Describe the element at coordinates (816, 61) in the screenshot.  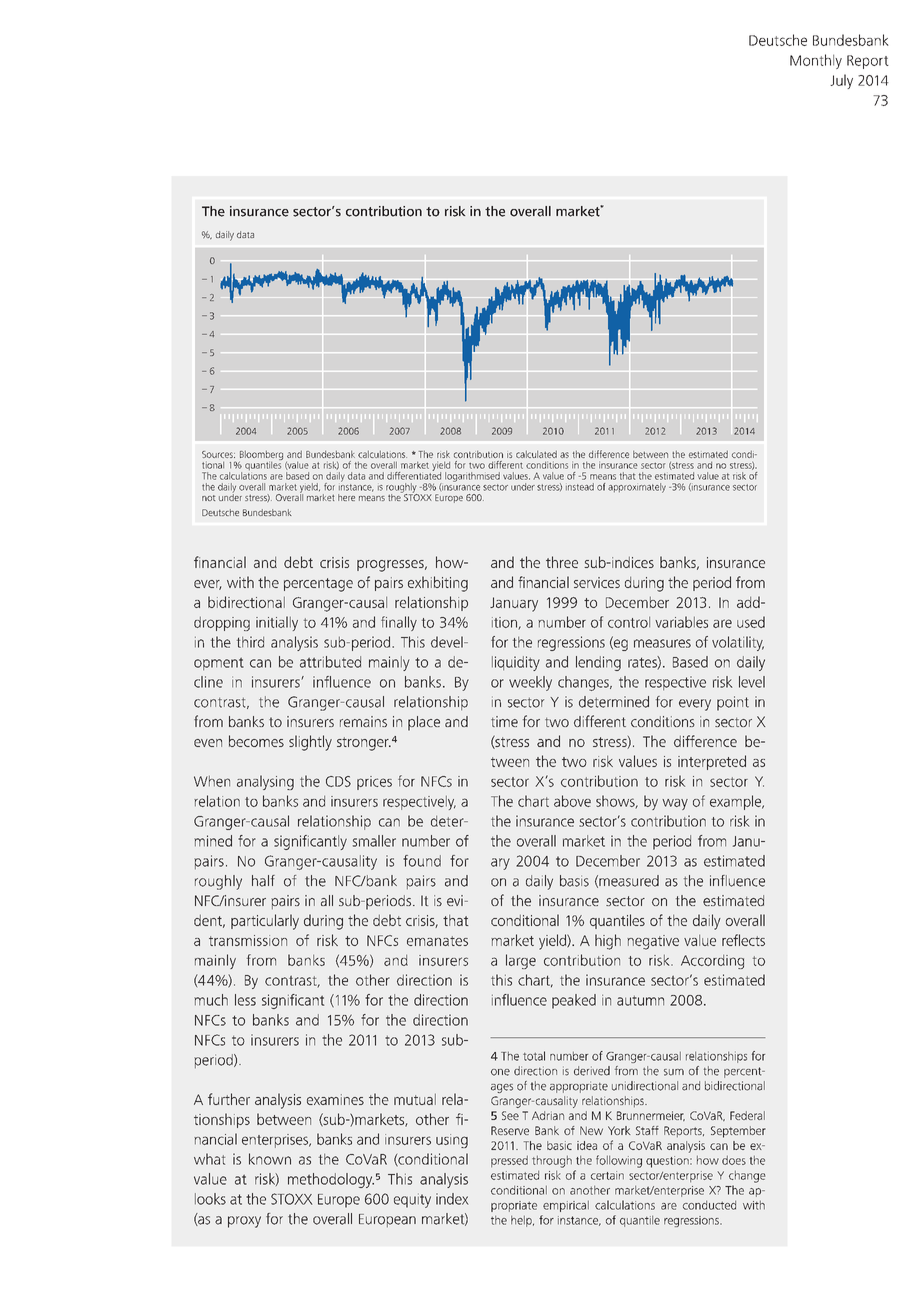
I see `Monthly` at that location.
